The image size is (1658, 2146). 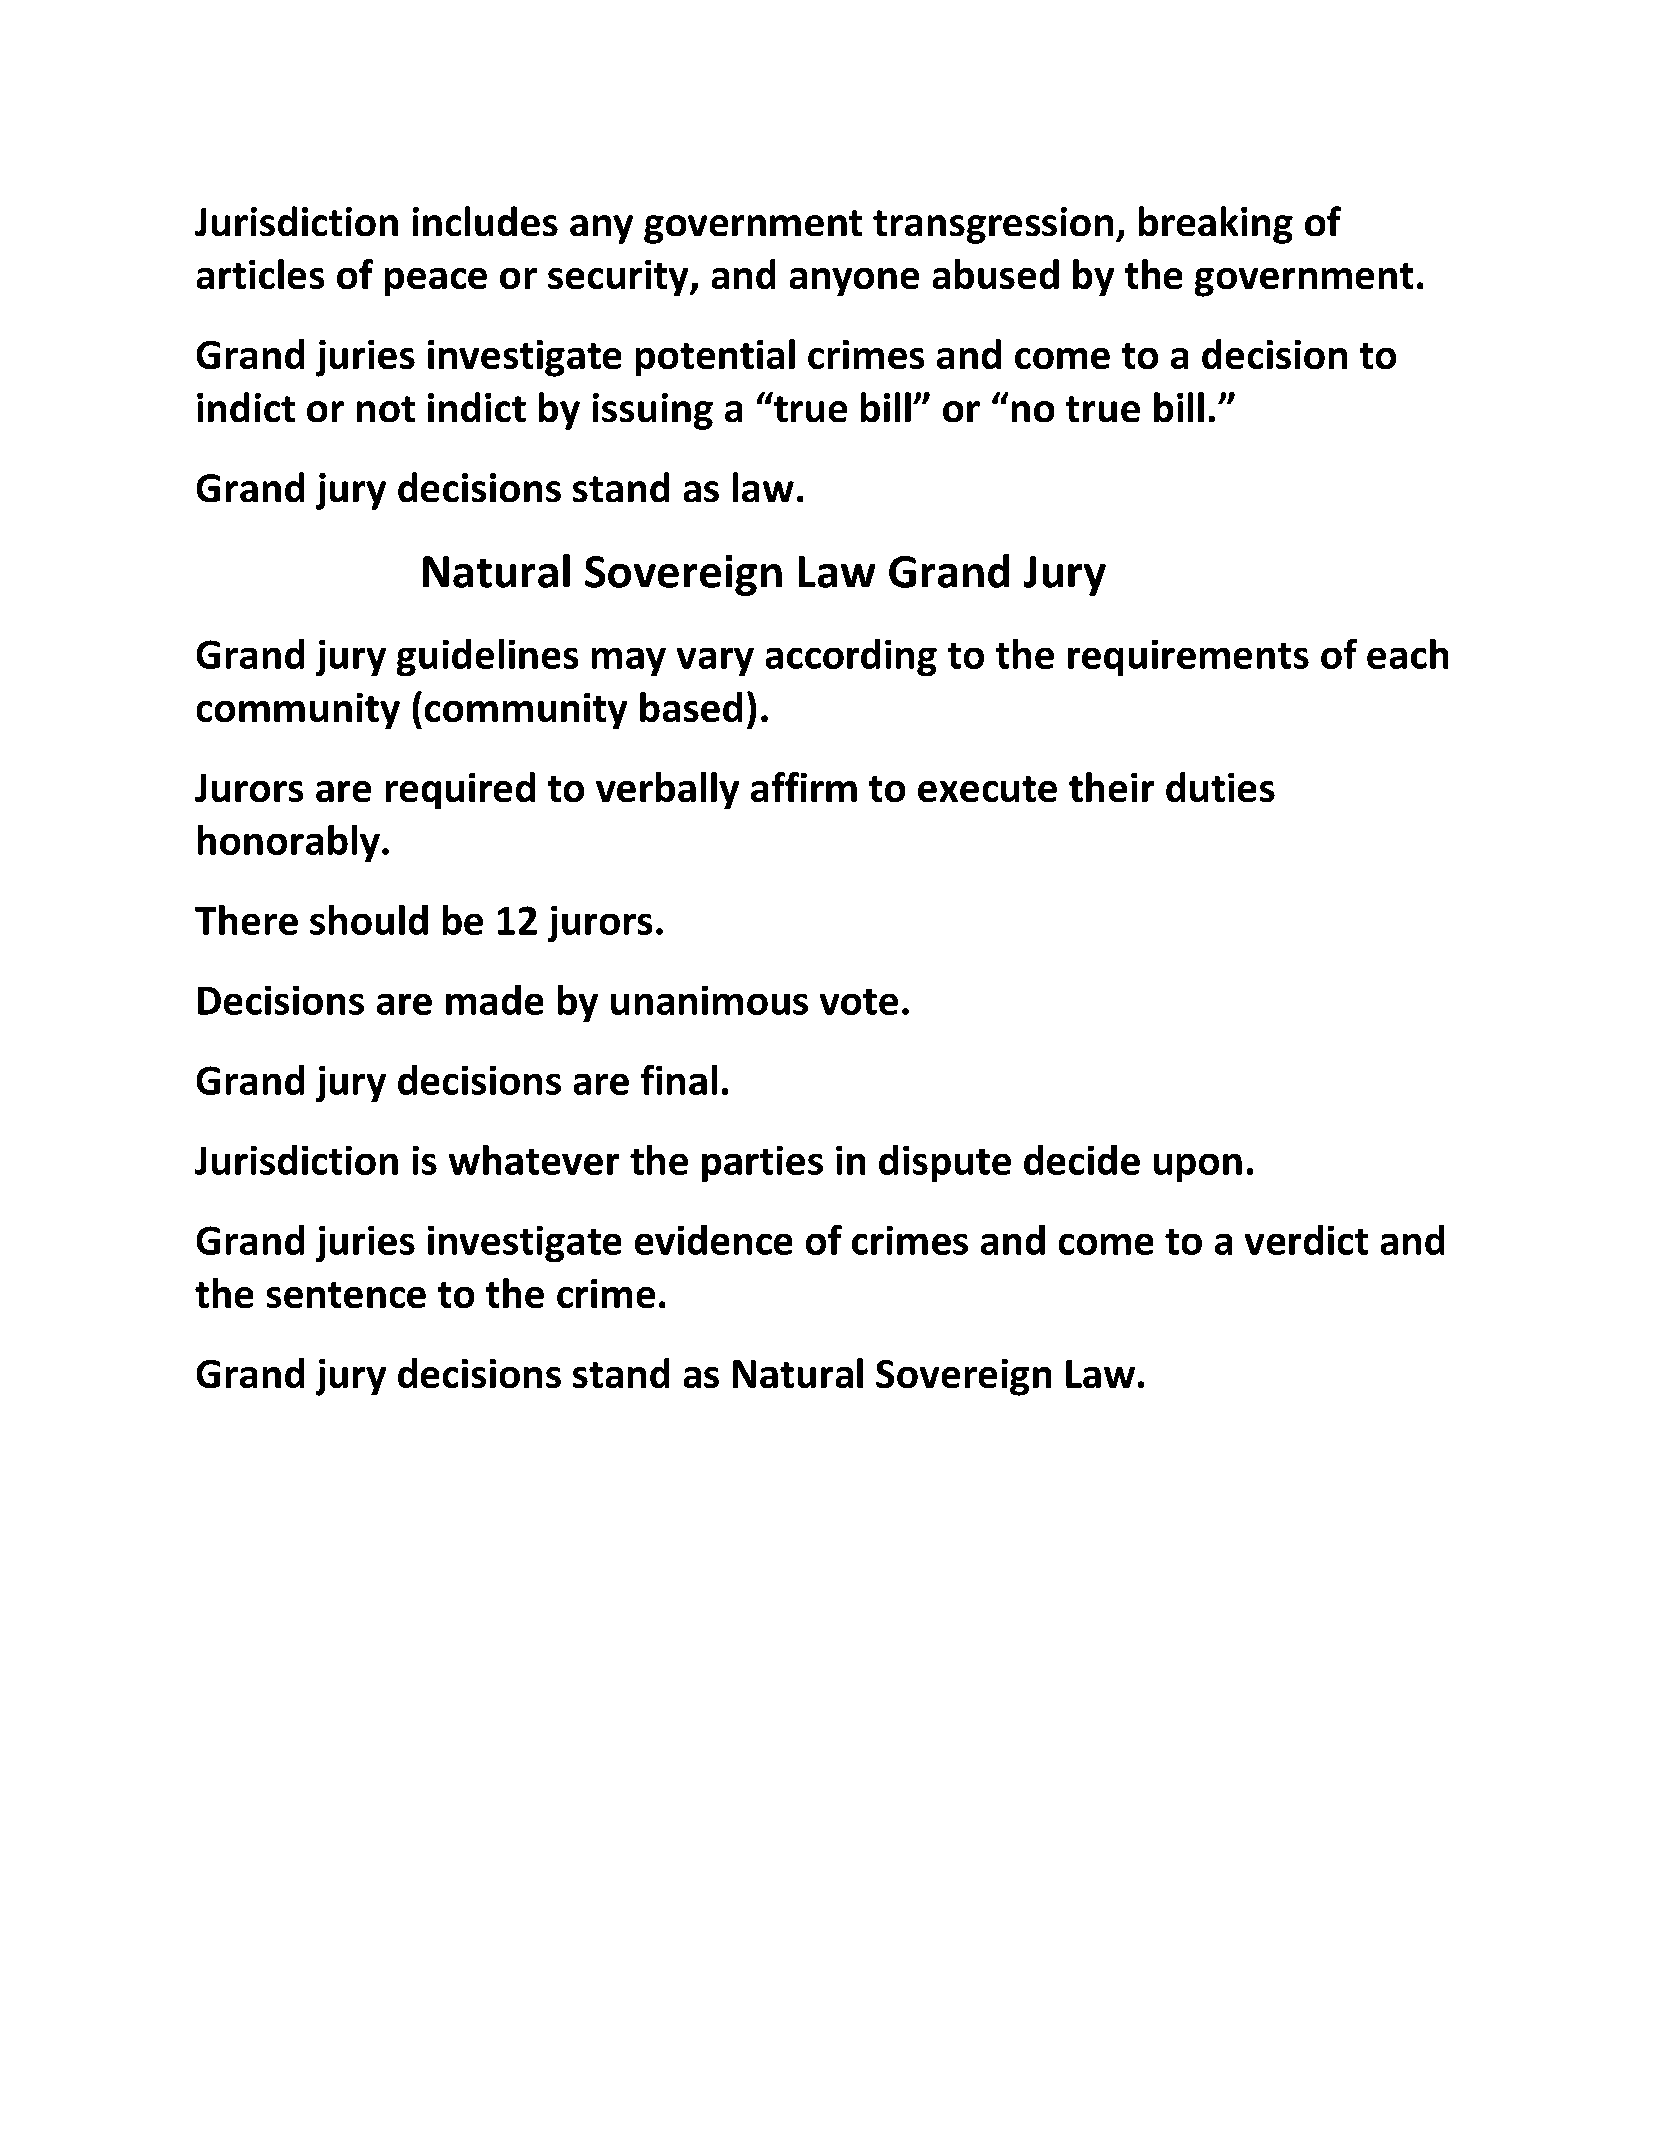 What do you see at coordinates (346, 1295) in the screenshot?
I see `sentence` at bounding box center [346, 1295].
